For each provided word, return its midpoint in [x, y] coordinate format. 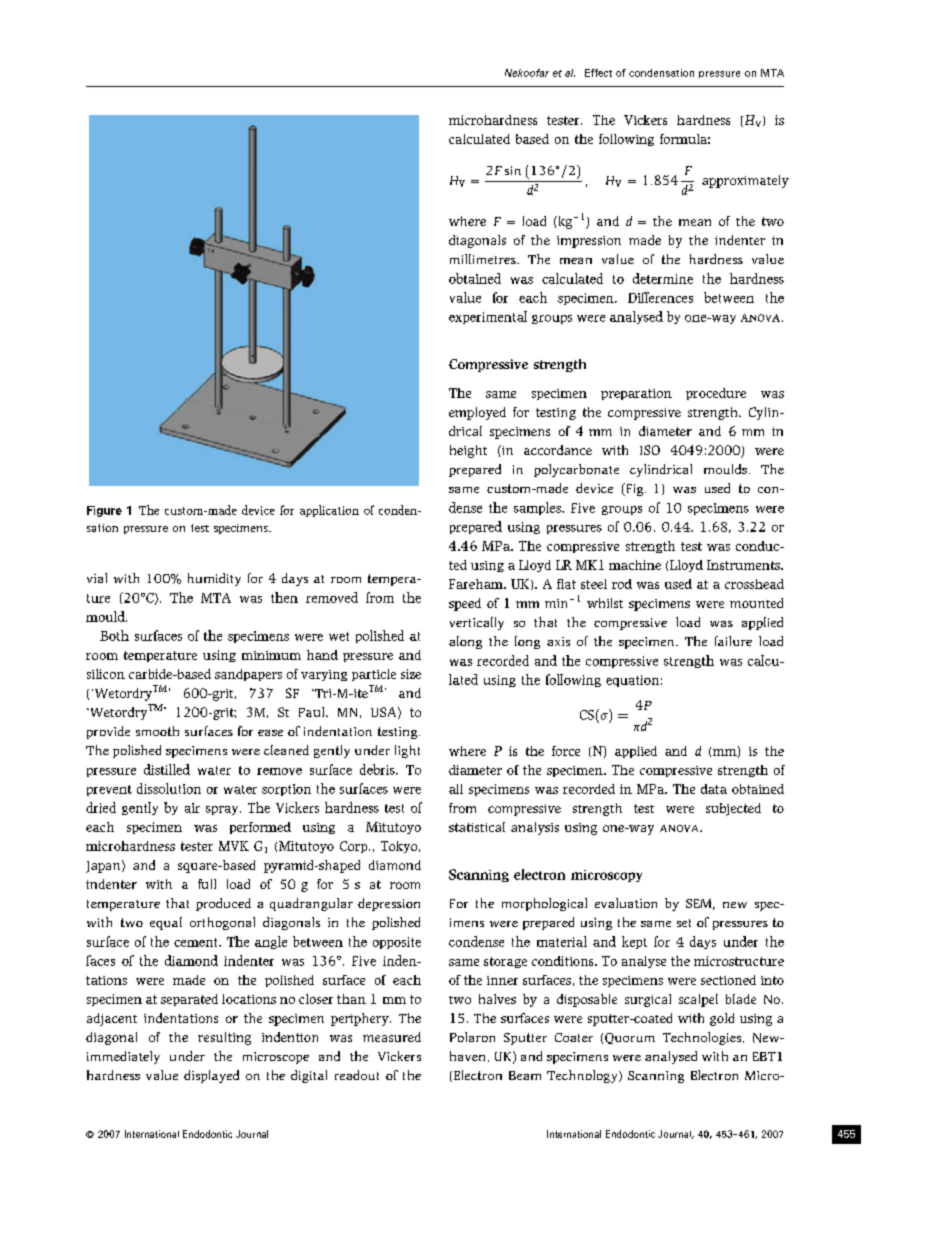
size [411, 674]
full [207, 884]
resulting [224, 1038]
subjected [733, 809]
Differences [660, 297]
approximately [745, 181]
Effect [598, 73]
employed [477, 413]
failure [733, 641]
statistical [477, 827]
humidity [214, 579]
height [468, 451]
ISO [650, 450]
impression [589, 242]
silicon [106, 674]
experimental [488, 317]
